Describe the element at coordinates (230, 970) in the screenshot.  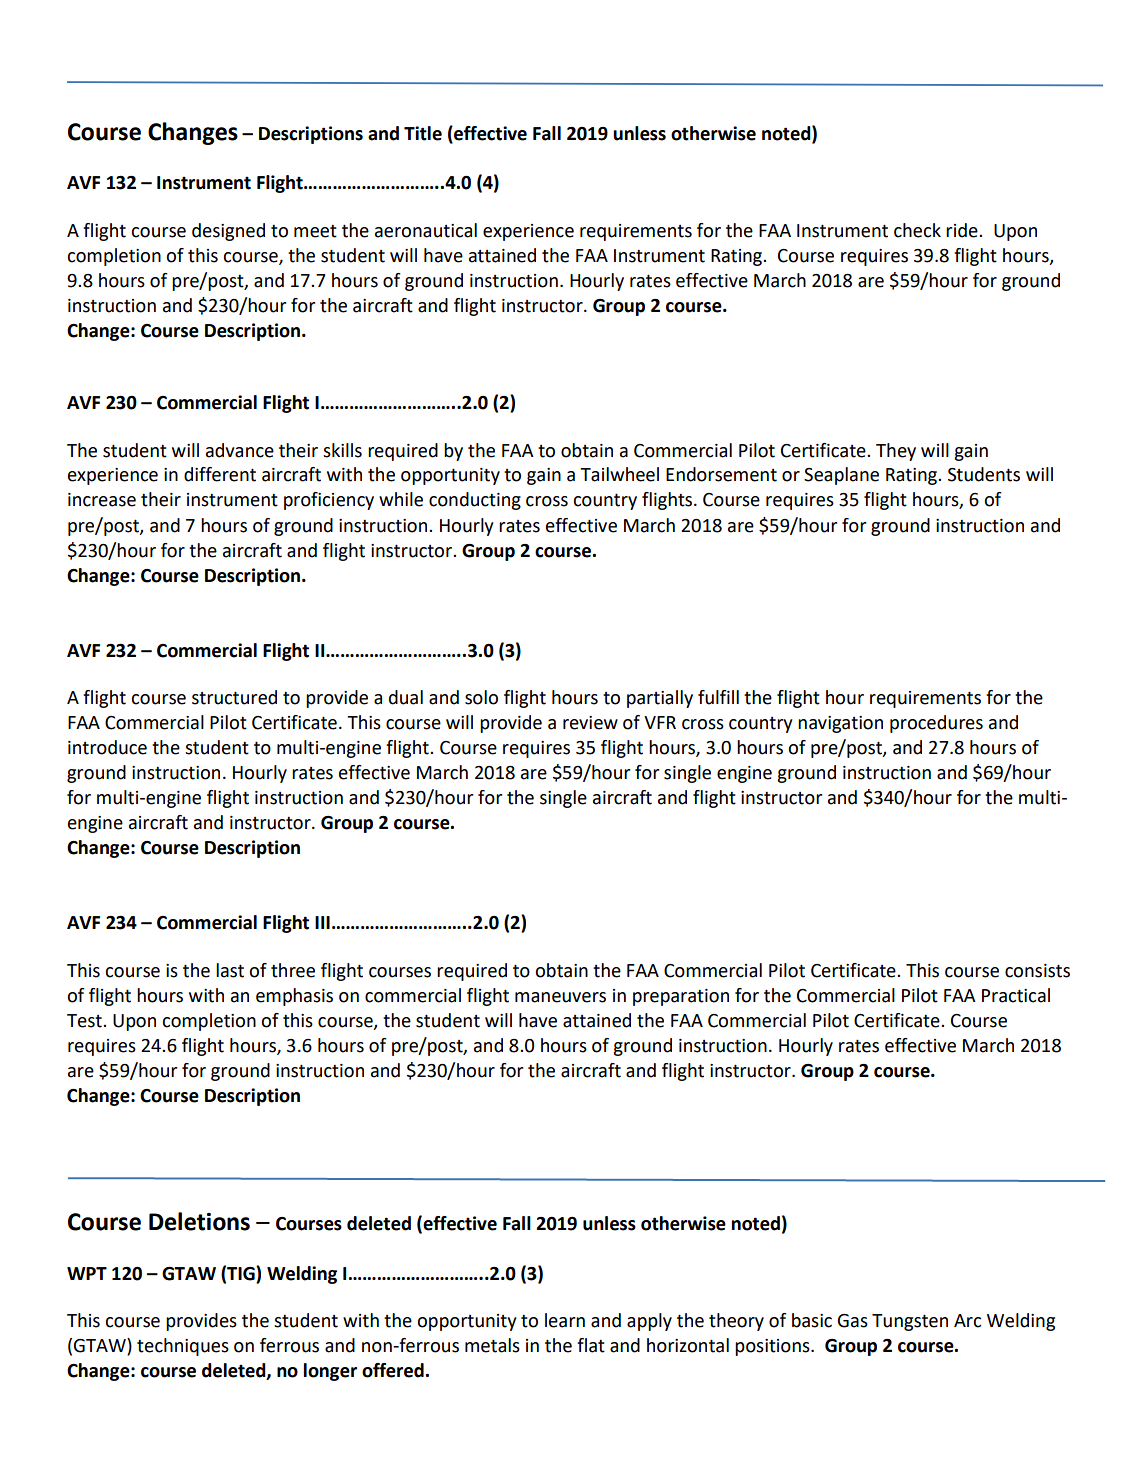
I see `last` at that location.
